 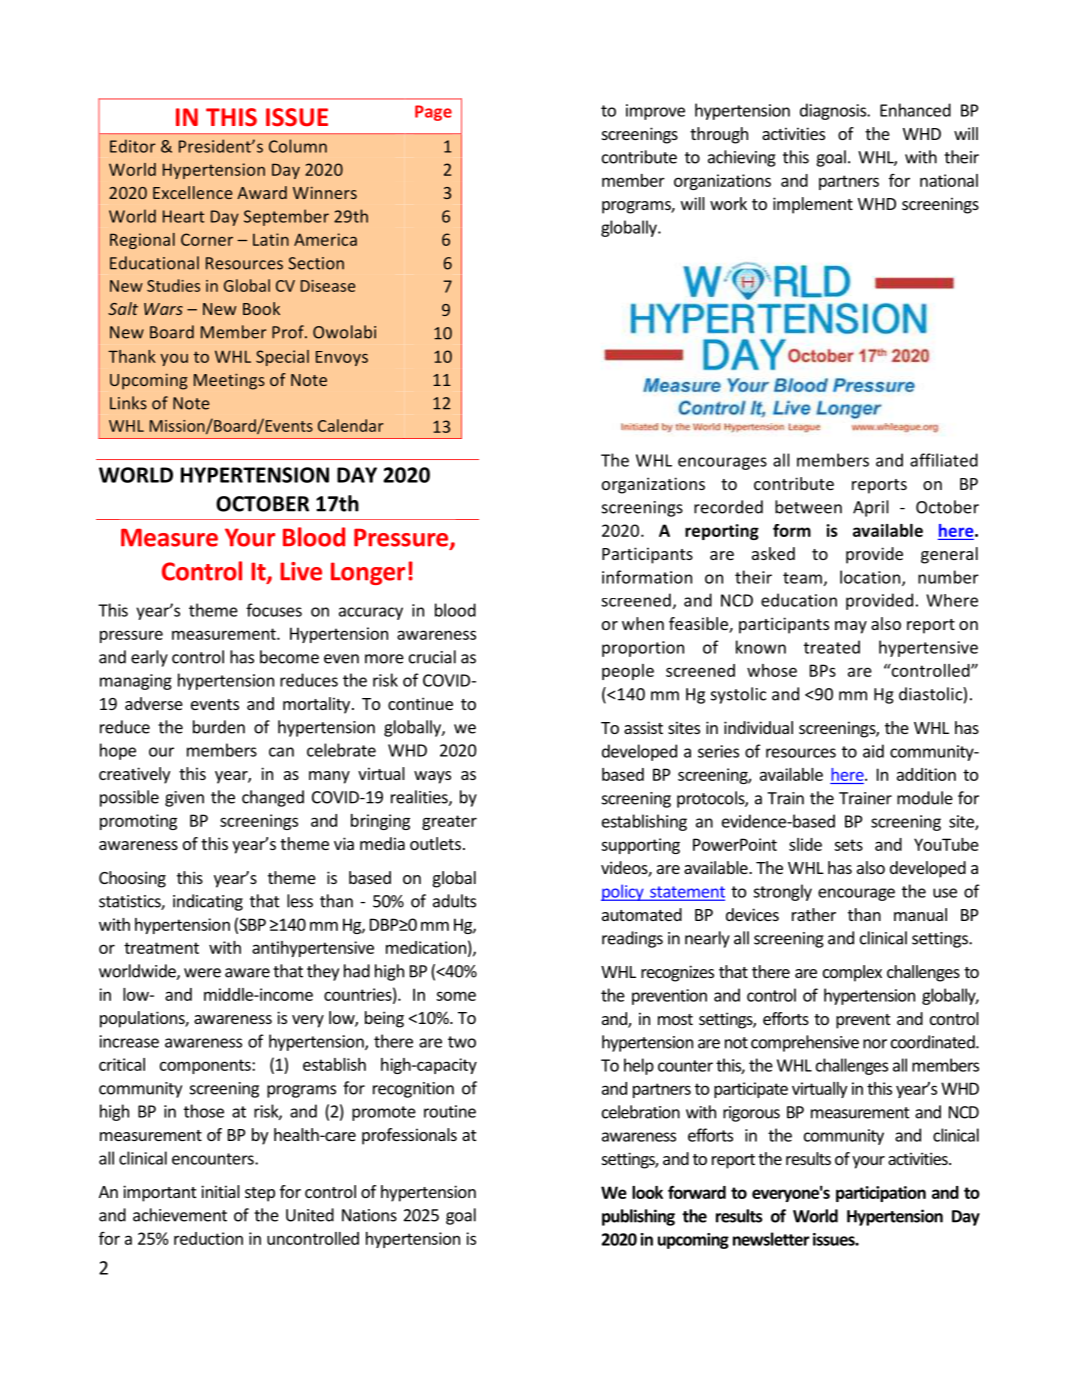 I want to click on complex, so click(x=852, y=973).
